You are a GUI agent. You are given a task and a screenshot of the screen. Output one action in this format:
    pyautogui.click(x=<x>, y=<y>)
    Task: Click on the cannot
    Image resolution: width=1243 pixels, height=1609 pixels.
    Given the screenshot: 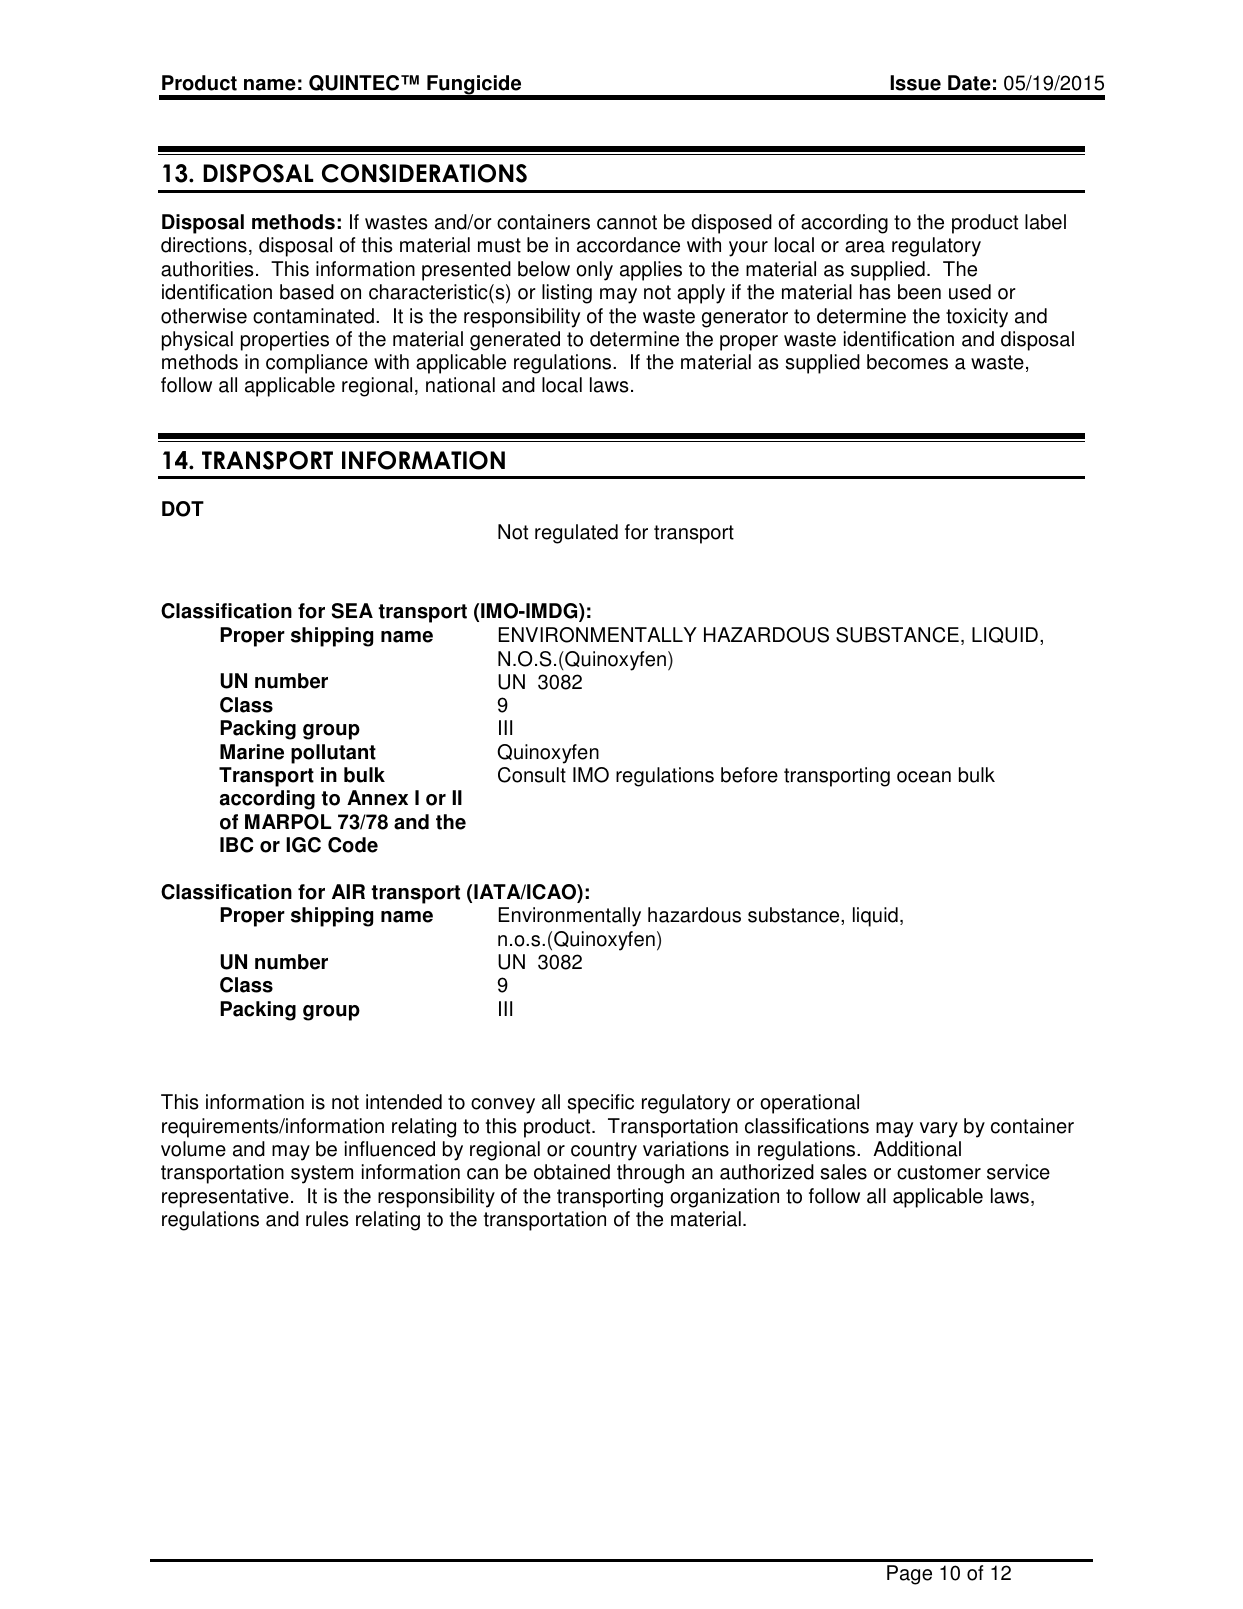 What is the action you would take?
    pyautogui.click(x=627, y=222)
